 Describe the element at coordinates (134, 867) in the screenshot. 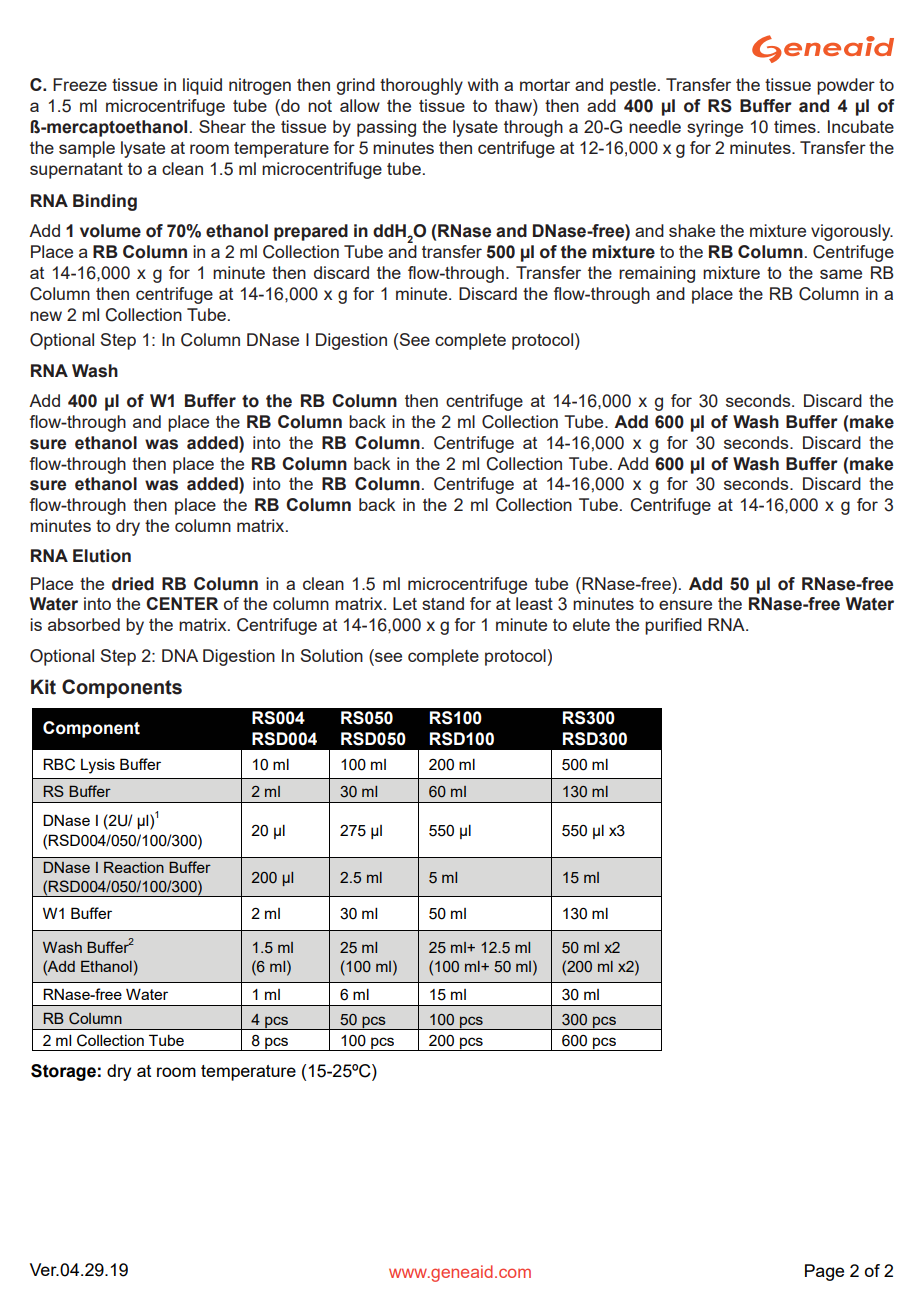

I see `Reaction` at that location.
